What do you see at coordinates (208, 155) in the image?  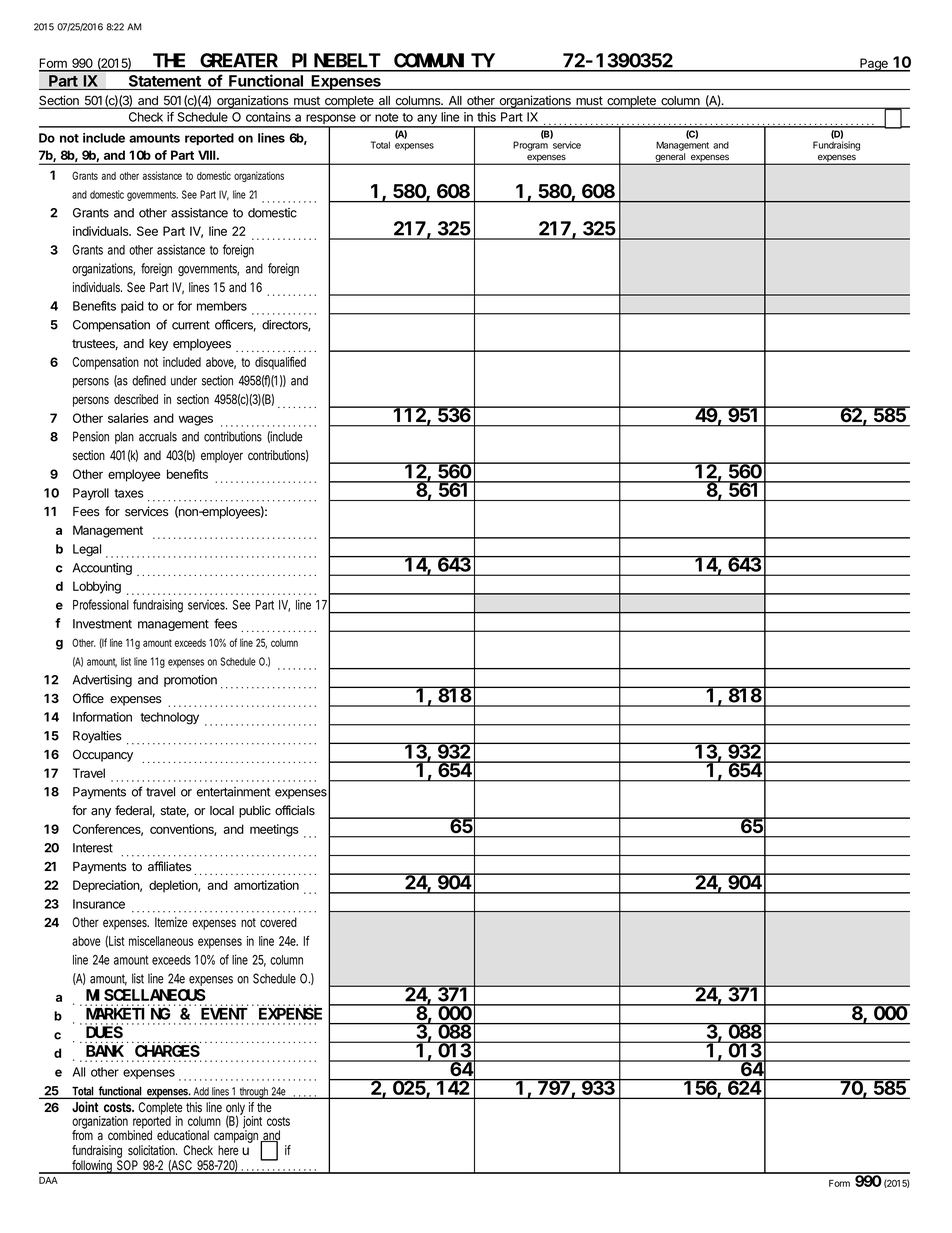 I see `VIII` at bounding box center [208, 155].
